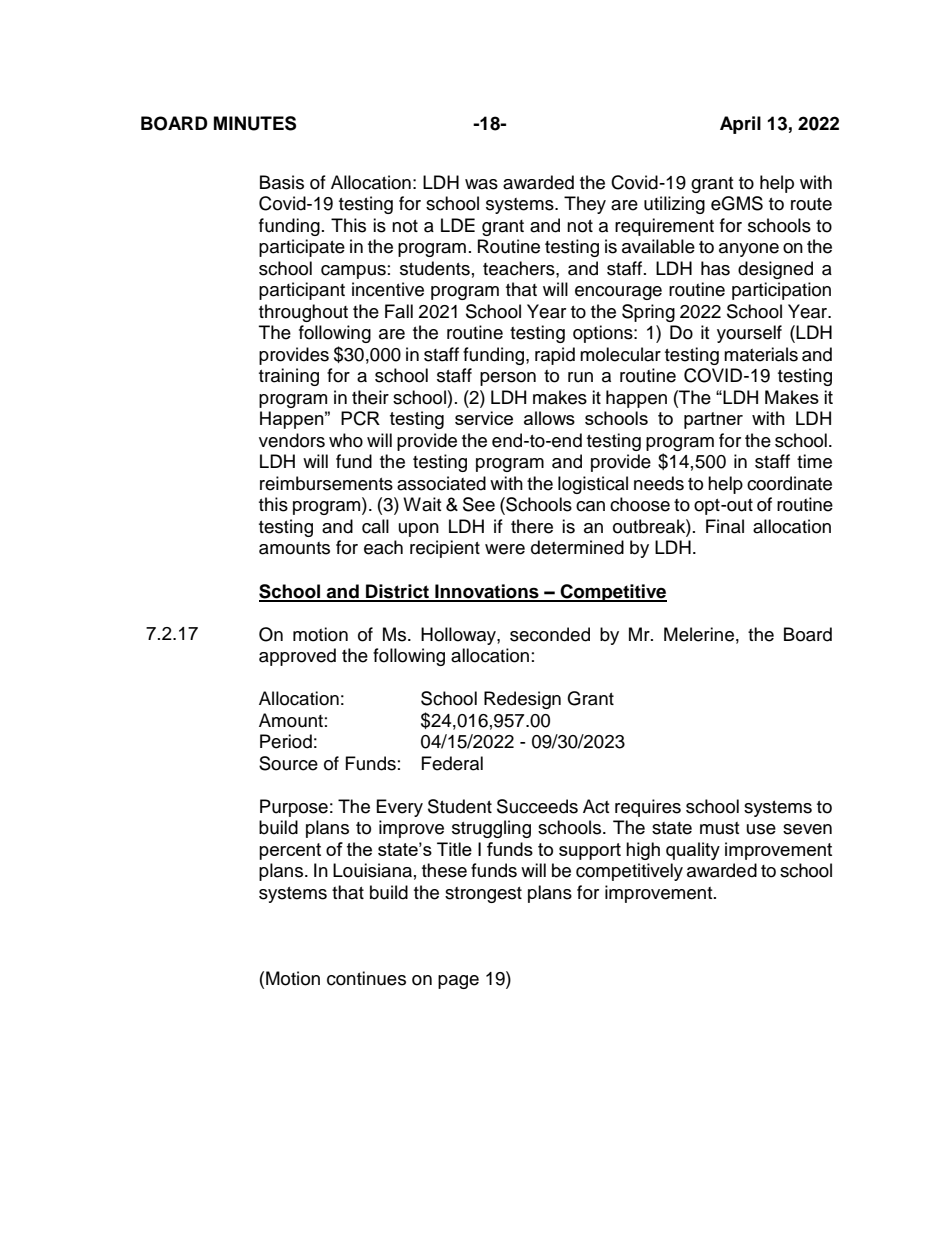 This screenshot has width=952, height=1233. Describe the element at coordinates (593, 485) in the screenshot. I see `logistical` at that location.
